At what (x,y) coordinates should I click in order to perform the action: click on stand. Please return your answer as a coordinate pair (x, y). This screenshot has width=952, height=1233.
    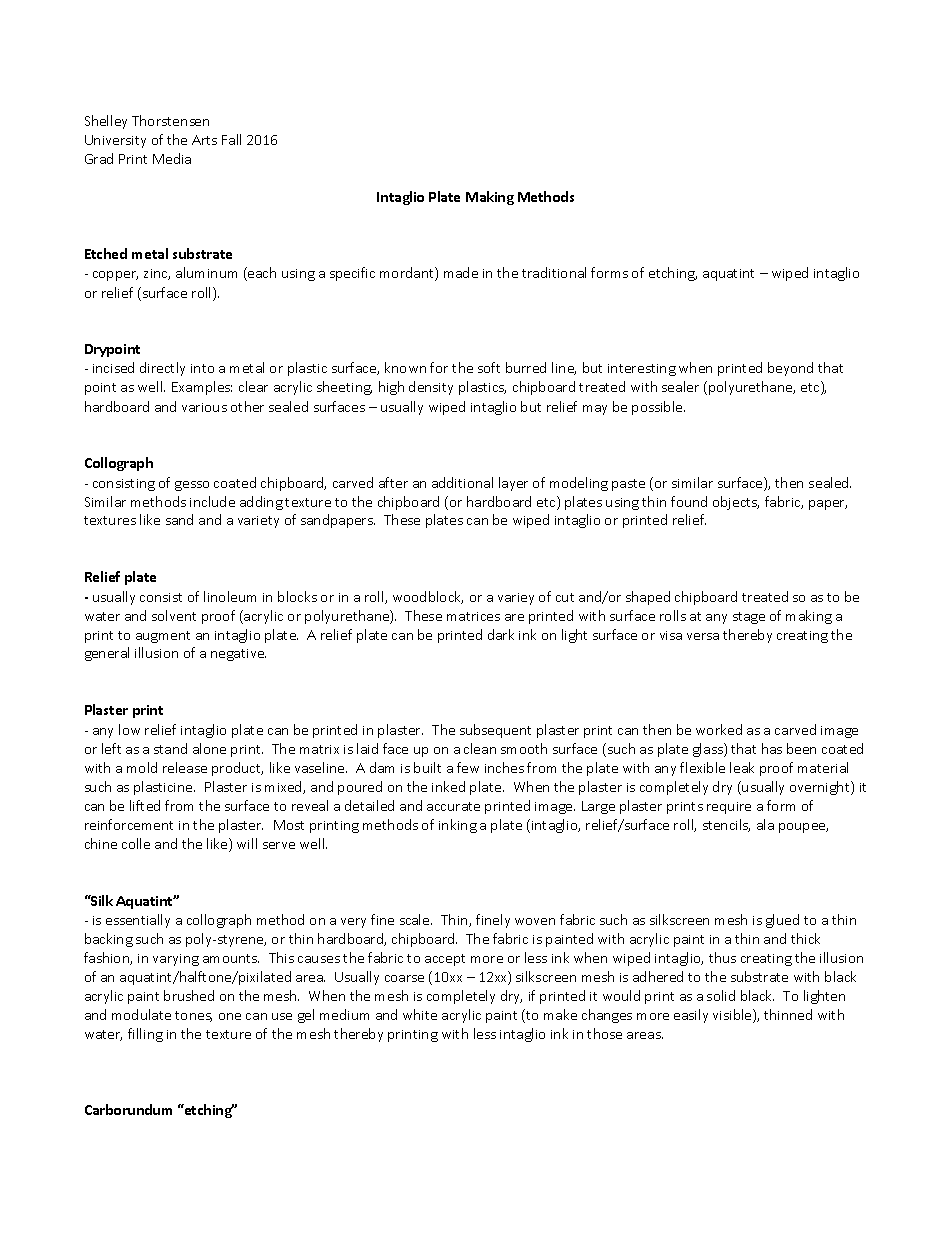
    Looking at the image, I should click on (170, 748).
